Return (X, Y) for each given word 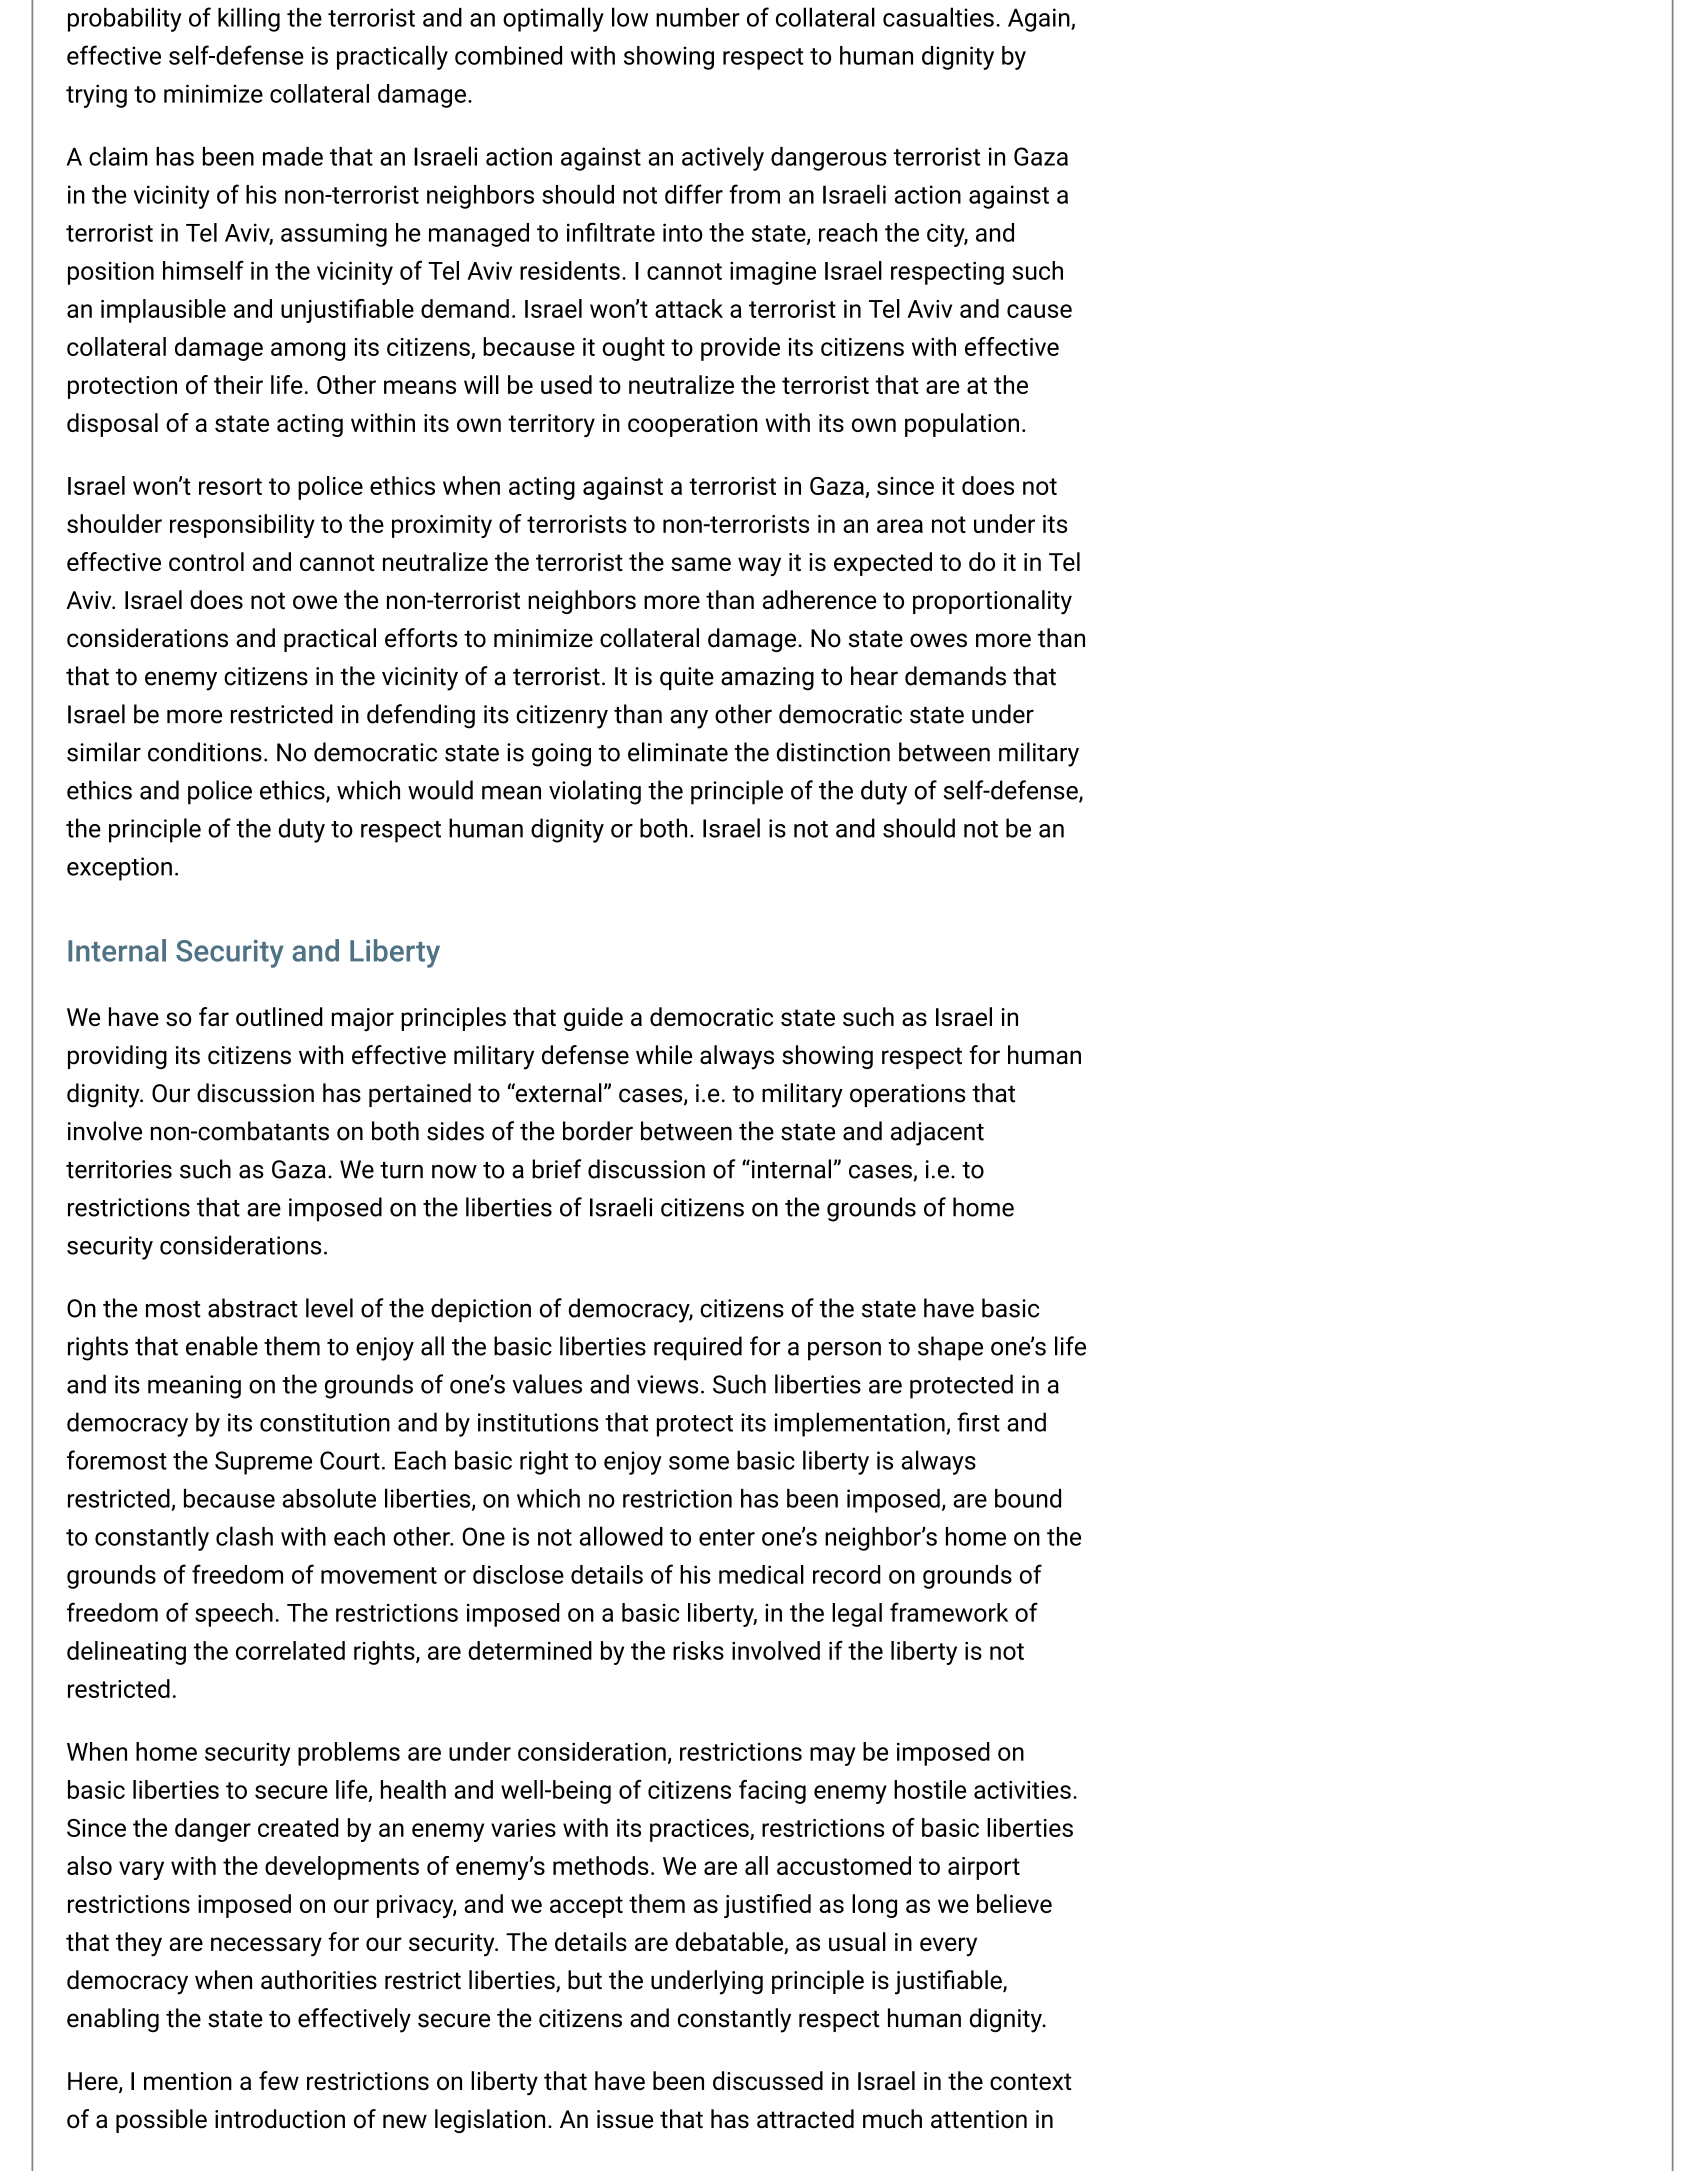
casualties (938, 17)
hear (874, 676)
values (547, 1384)
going (561, 755)
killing (249, 19)
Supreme (263, 1463)
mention (188, 2081)
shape (950, 1348)
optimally (553, 19)
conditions (205, 752)
